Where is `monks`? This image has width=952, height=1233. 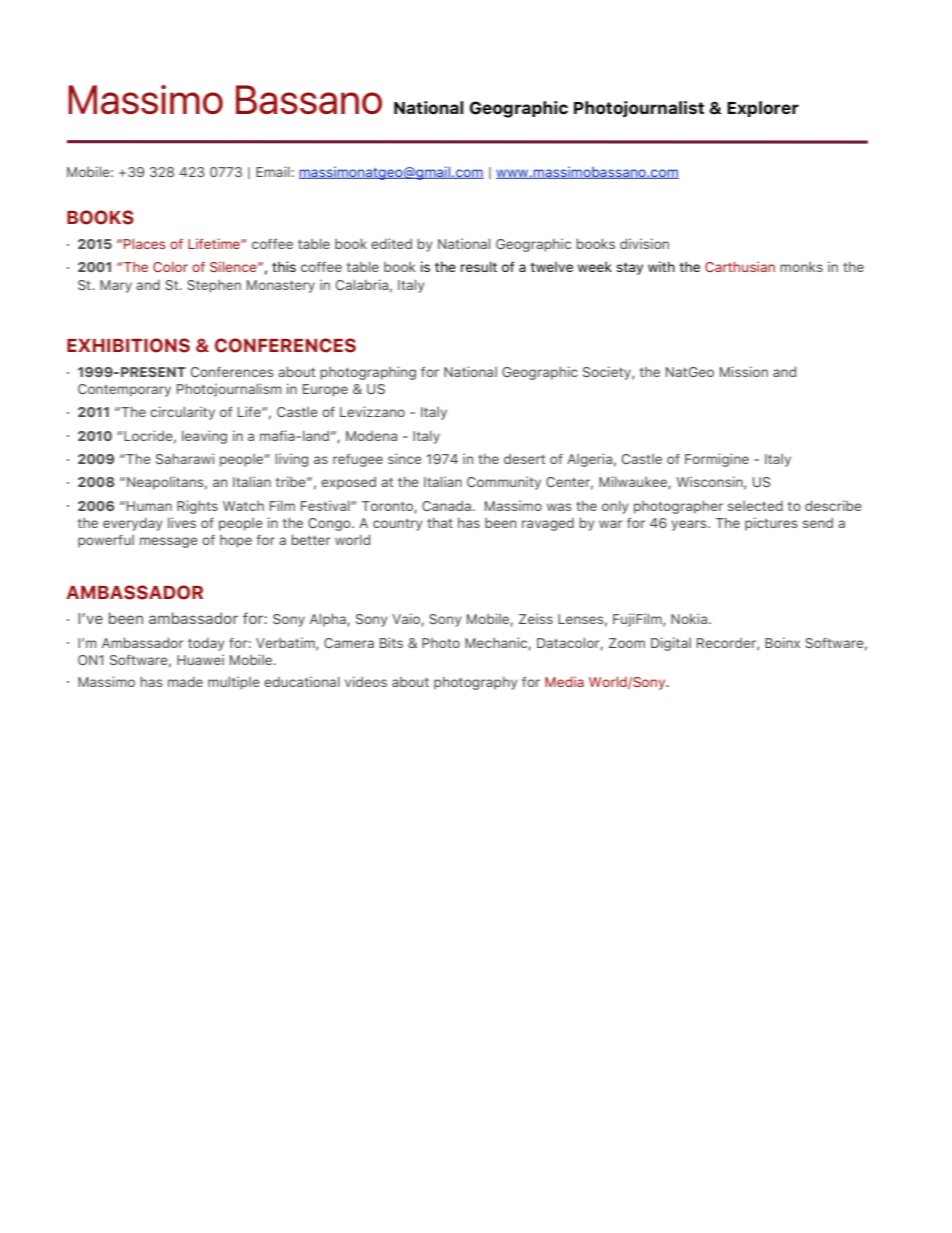
monks is located at coordinates (801, 267).
